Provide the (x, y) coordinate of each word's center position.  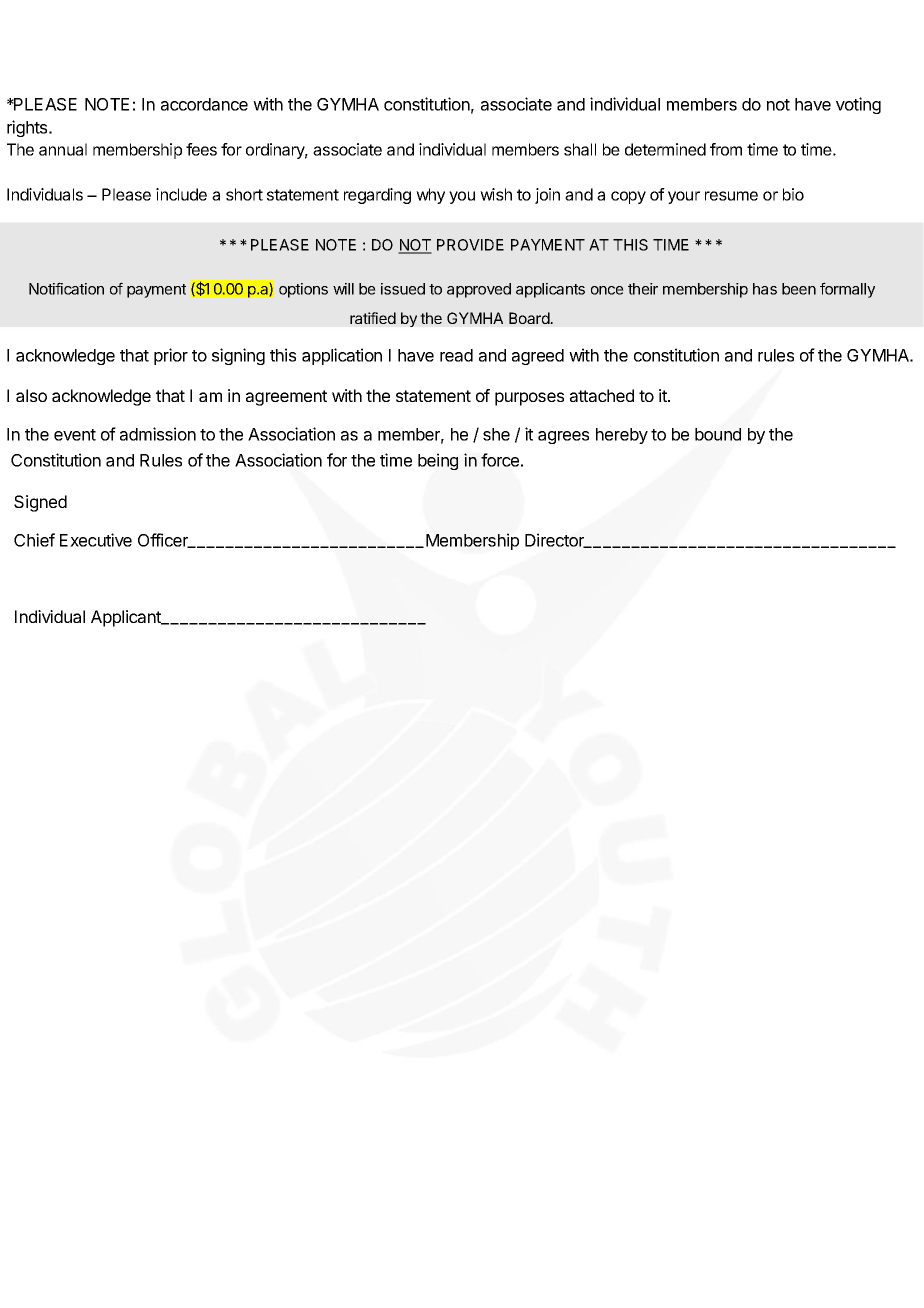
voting (858, 105)
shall (580, 149)
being (438, 461)
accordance (204, 104)
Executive (96, 540)
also (31, 395)
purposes (529, 399)
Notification (66, 288)
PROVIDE (470, 245)
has (765, 289)
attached (602, 395)
